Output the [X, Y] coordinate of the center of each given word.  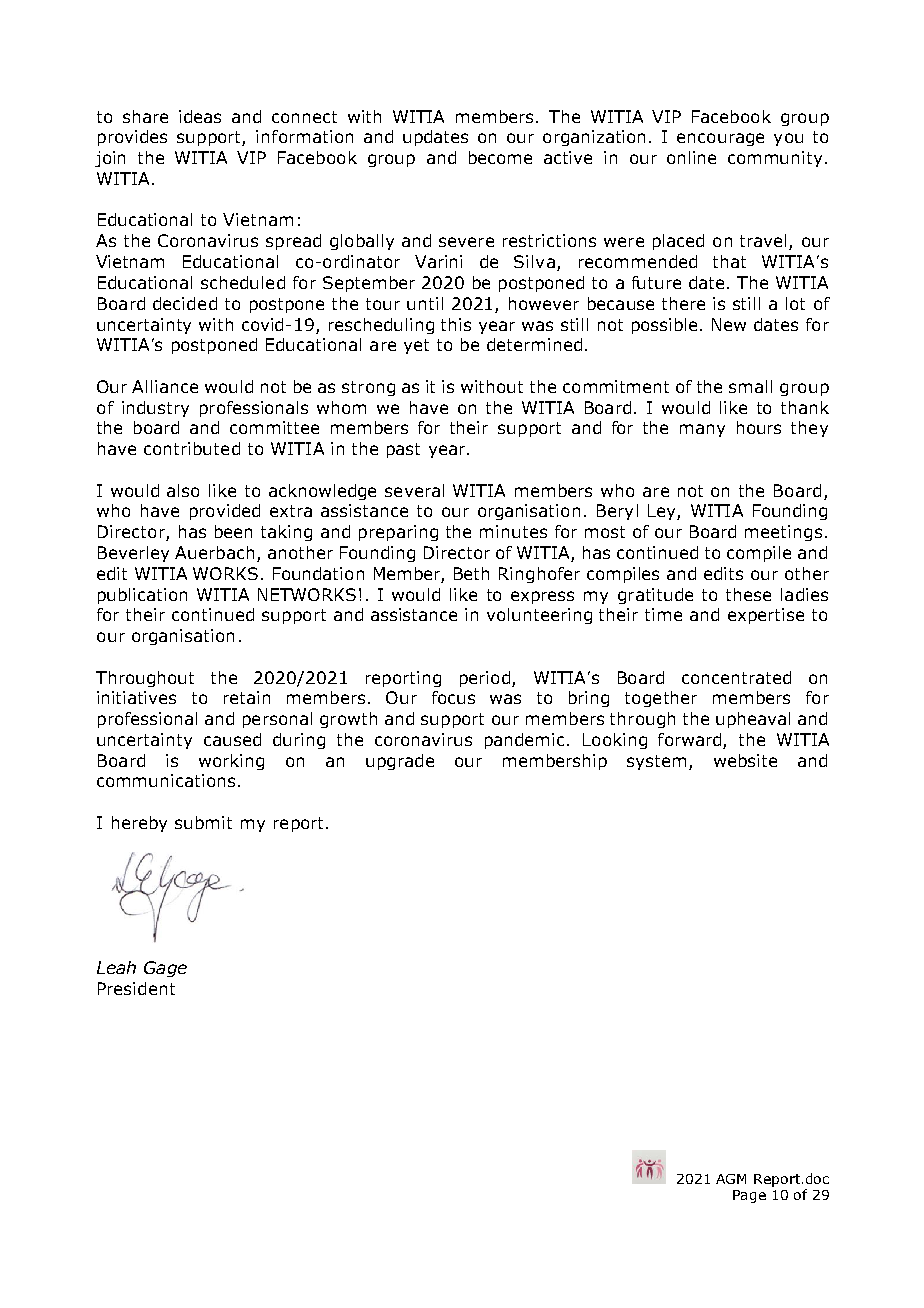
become [500, 157]
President [136, 988]
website [745, 760]
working [231, 762]
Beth [471, 573]
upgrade [400, 762]
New [729, 324]
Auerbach [214, 552]
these [748, 594]
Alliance [165, 386]
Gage [165, 969]
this [456, 324]
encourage [720, 139]
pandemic [524, 741]
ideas [200, 116]
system [656, 762]
